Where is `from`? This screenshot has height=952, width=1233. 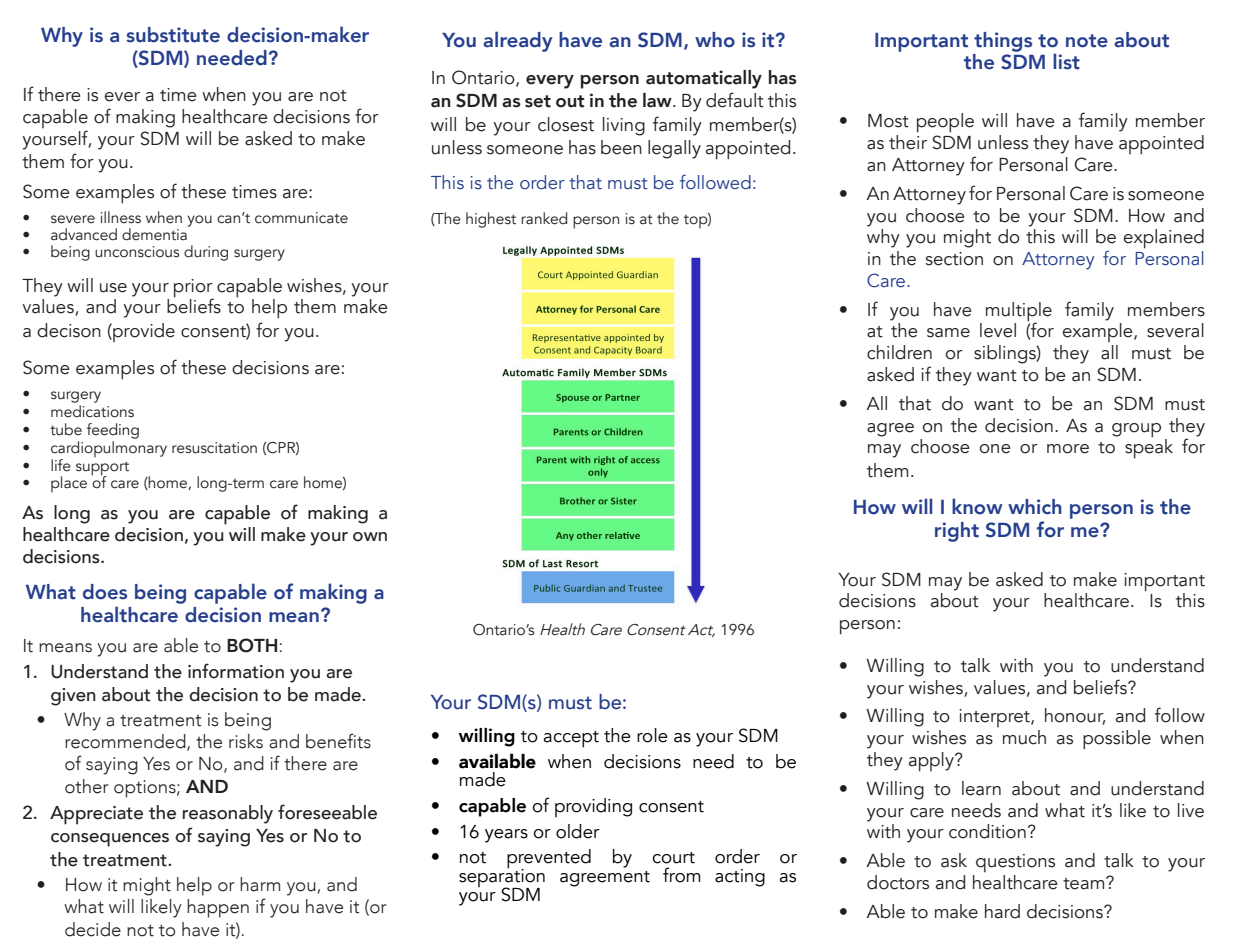 from is located at coordinates (681, 875).
